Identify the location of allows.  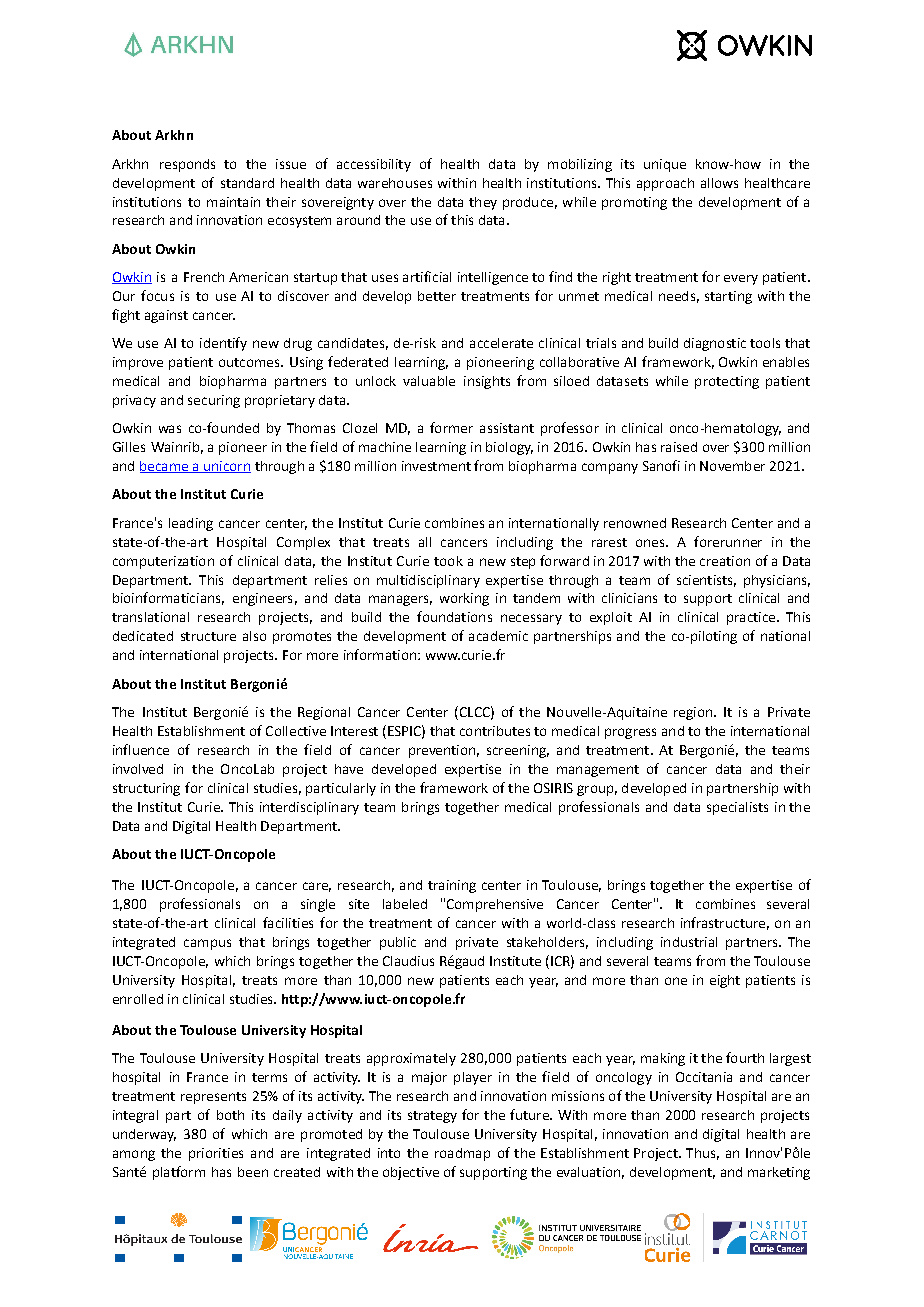
(719, 183).
